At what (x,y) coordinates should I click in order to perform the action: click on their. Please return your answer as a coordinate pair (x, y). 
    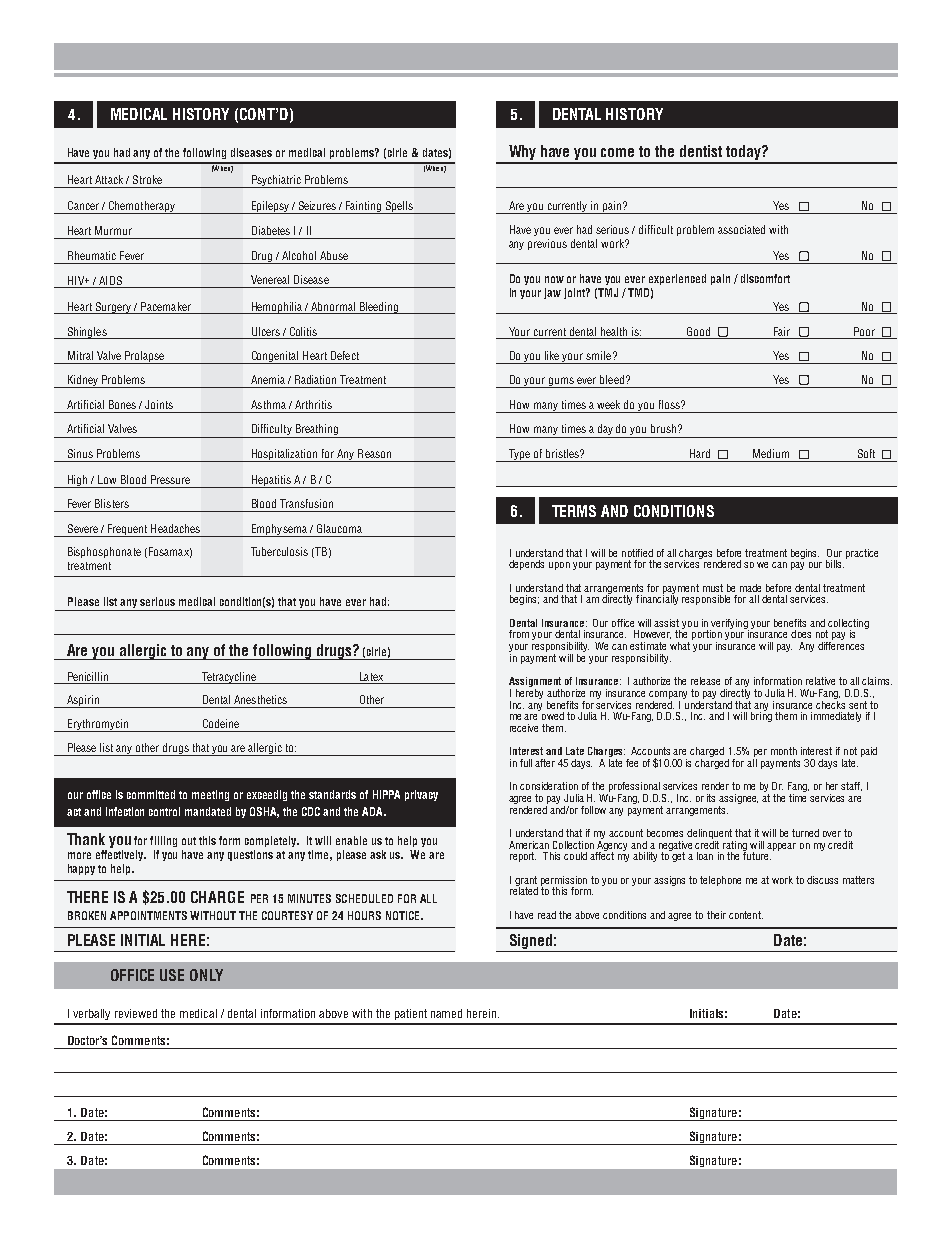
    Looking at the image, I should click on (716, 915).
